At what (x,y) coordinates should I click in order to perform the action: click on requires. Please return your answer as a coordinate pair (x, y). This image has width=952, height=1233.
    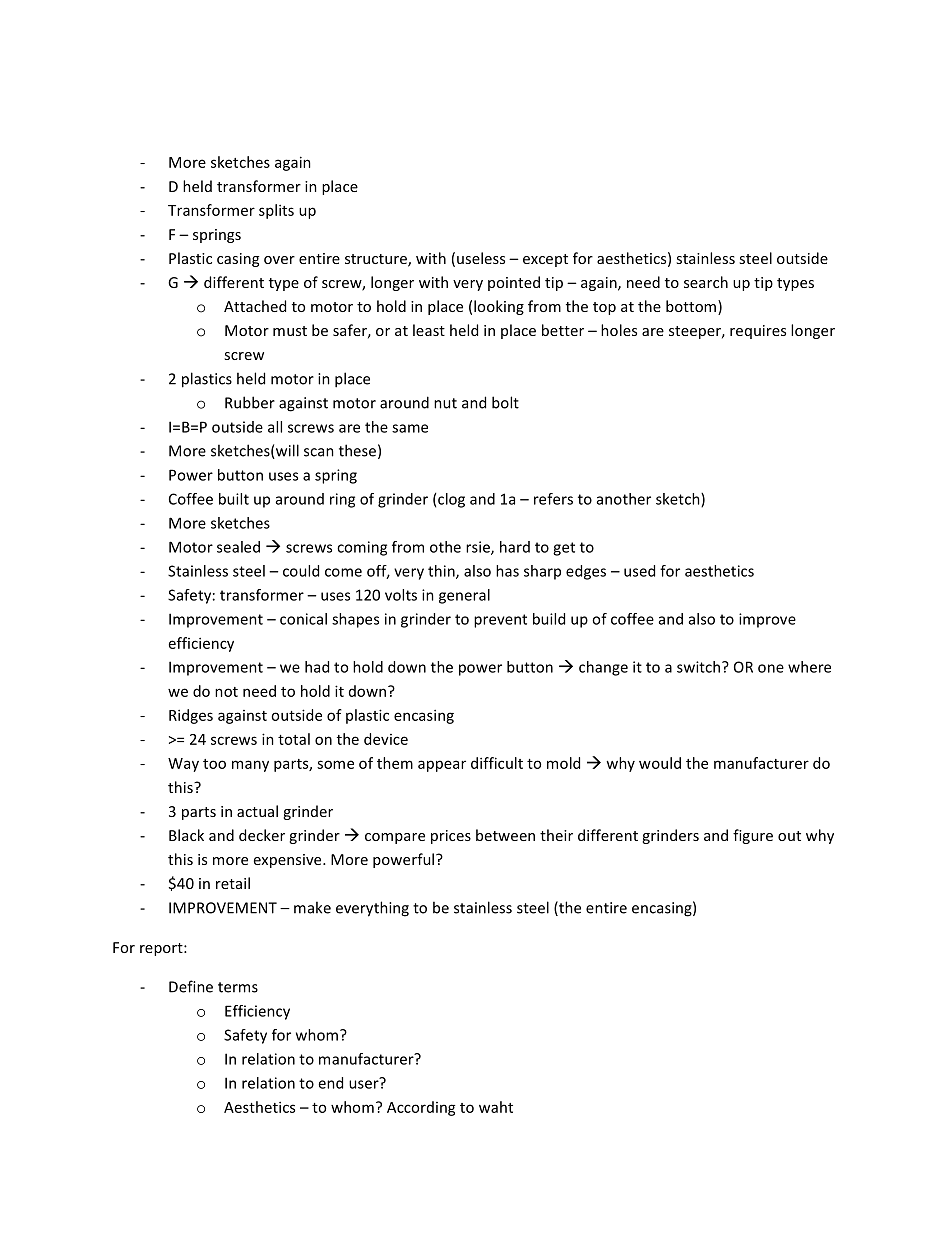
    Looking at the image, I should click on (758, 332).
